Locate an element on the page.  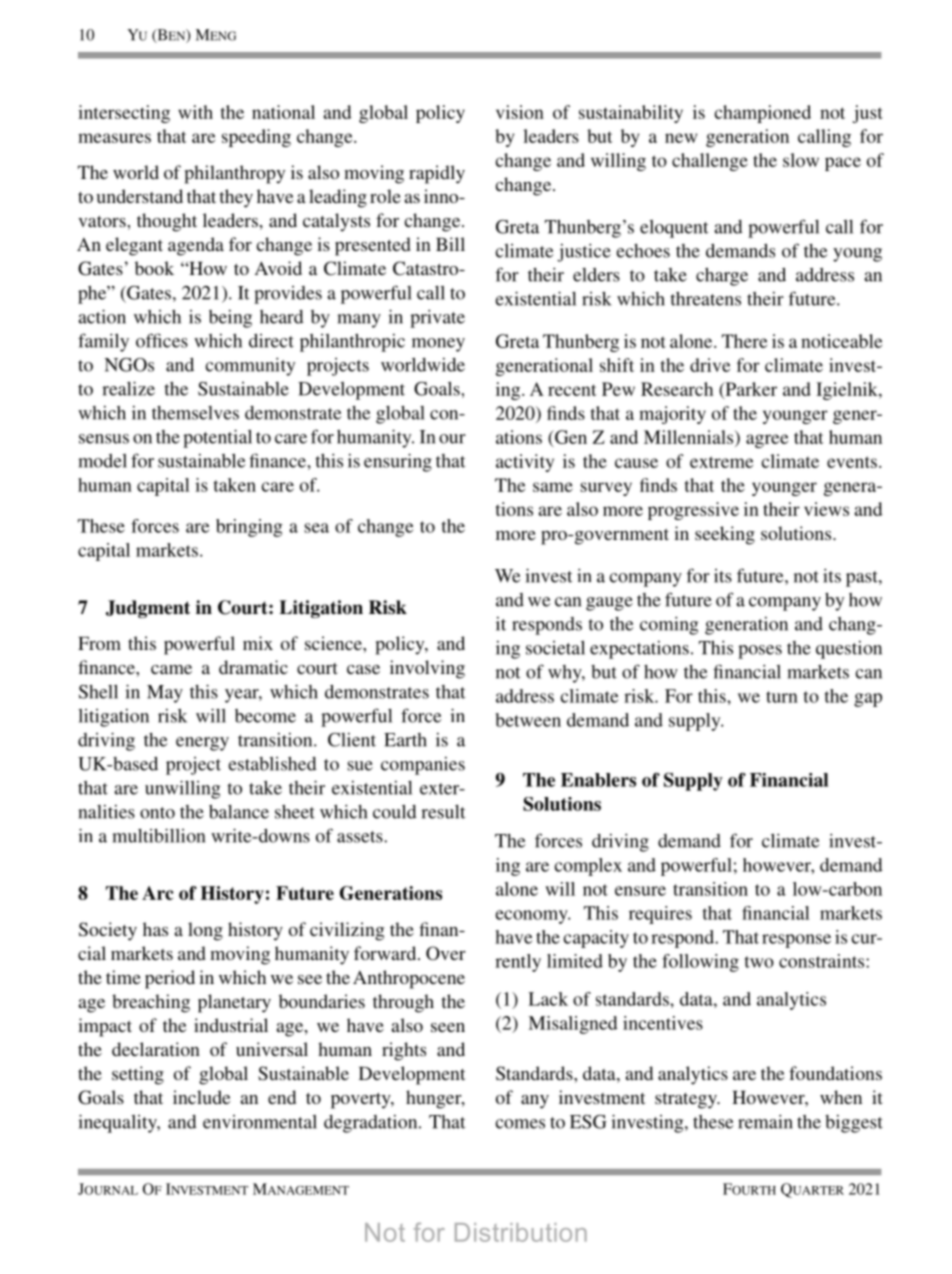
Distribution is located at coordinates (521, 1232).
